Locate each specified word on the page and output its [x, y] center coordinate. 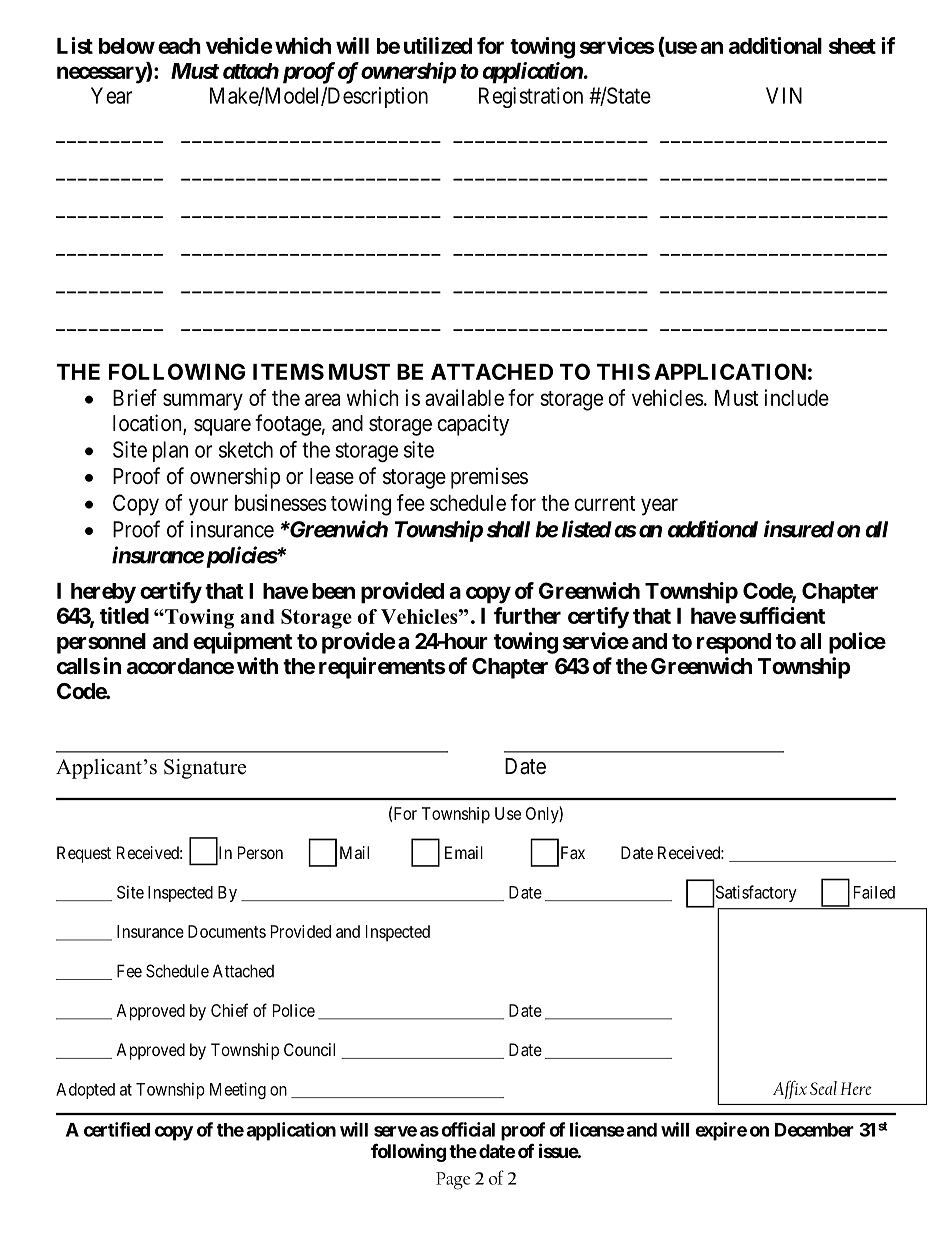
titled [124, 615]
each [179, 46]
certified [117, 1129]
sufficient [782, 615]
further [527, 615]
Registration [531, 97]
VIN [784, 95]
